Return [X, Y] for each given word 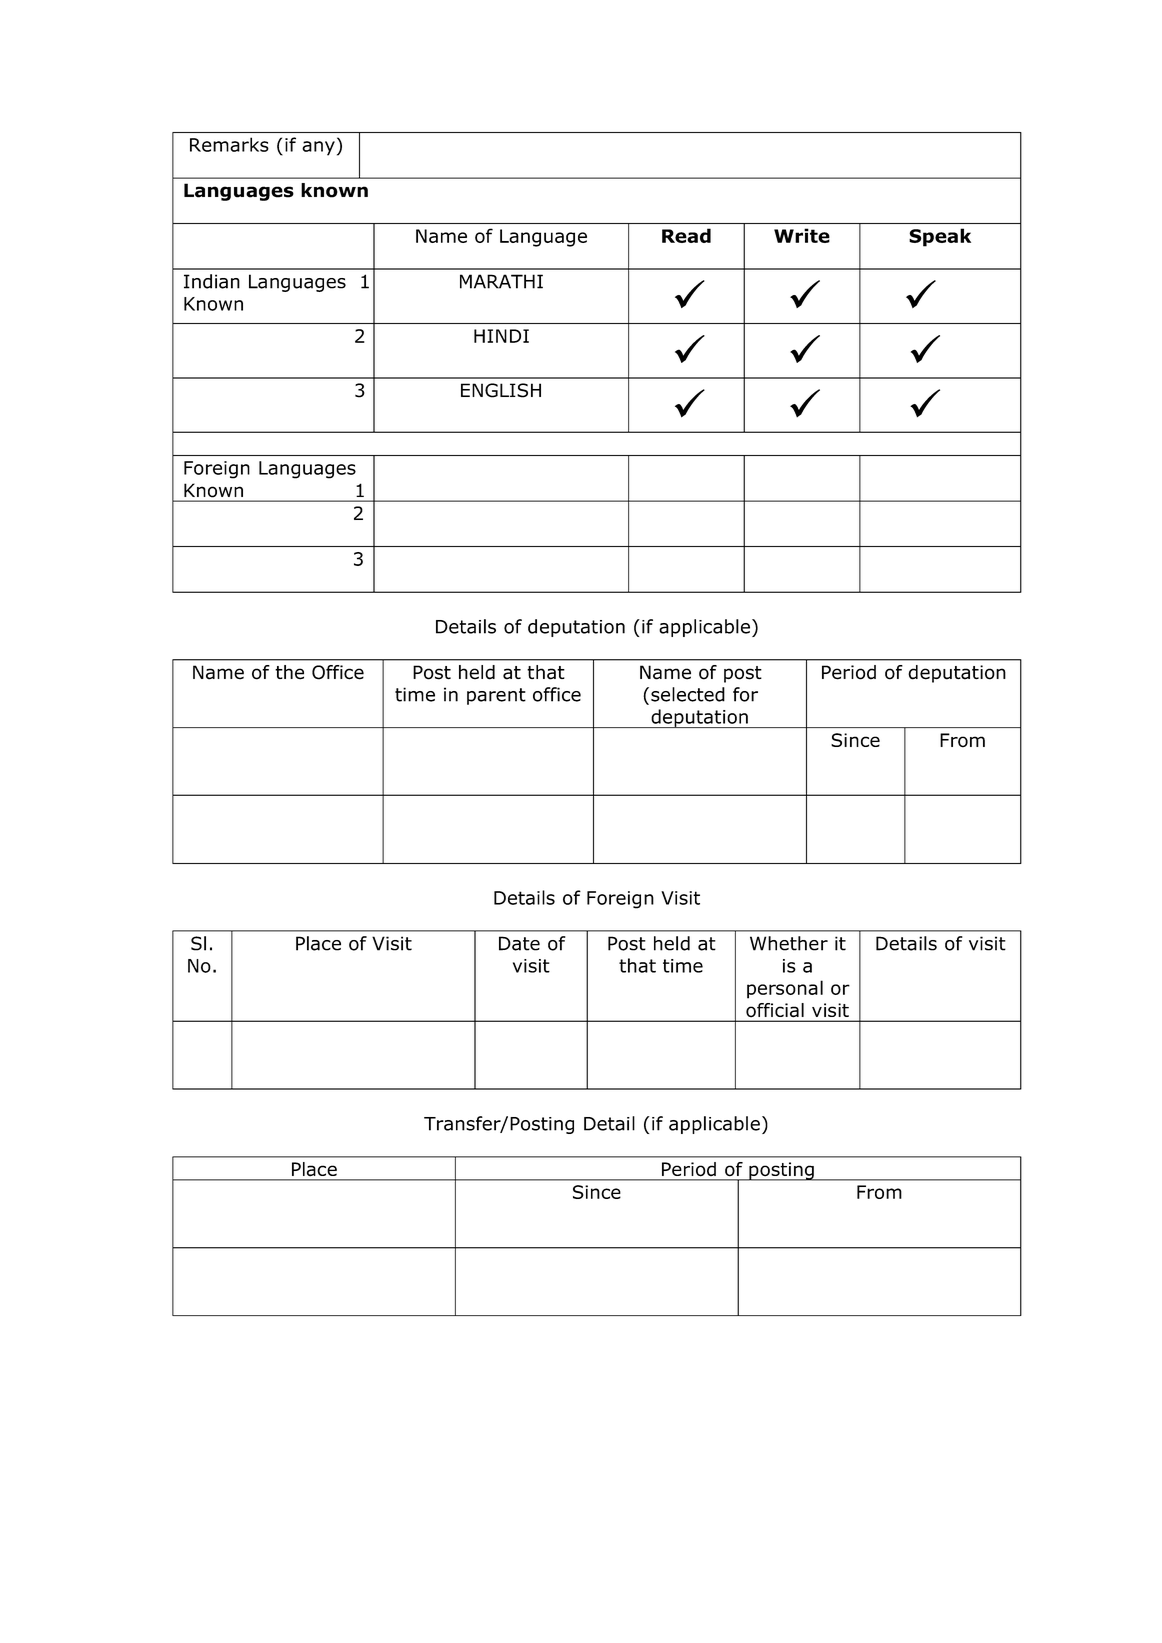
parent [496, 696]
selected [688, 694]
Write [802, 235]
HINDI [501, 336]
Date [519, 943]
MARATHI [501, 281]
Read [686, 235]
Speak [940, 237]
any [318, 148]
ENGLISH [501, 390]
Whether [789, 943]
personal [785, 989]
